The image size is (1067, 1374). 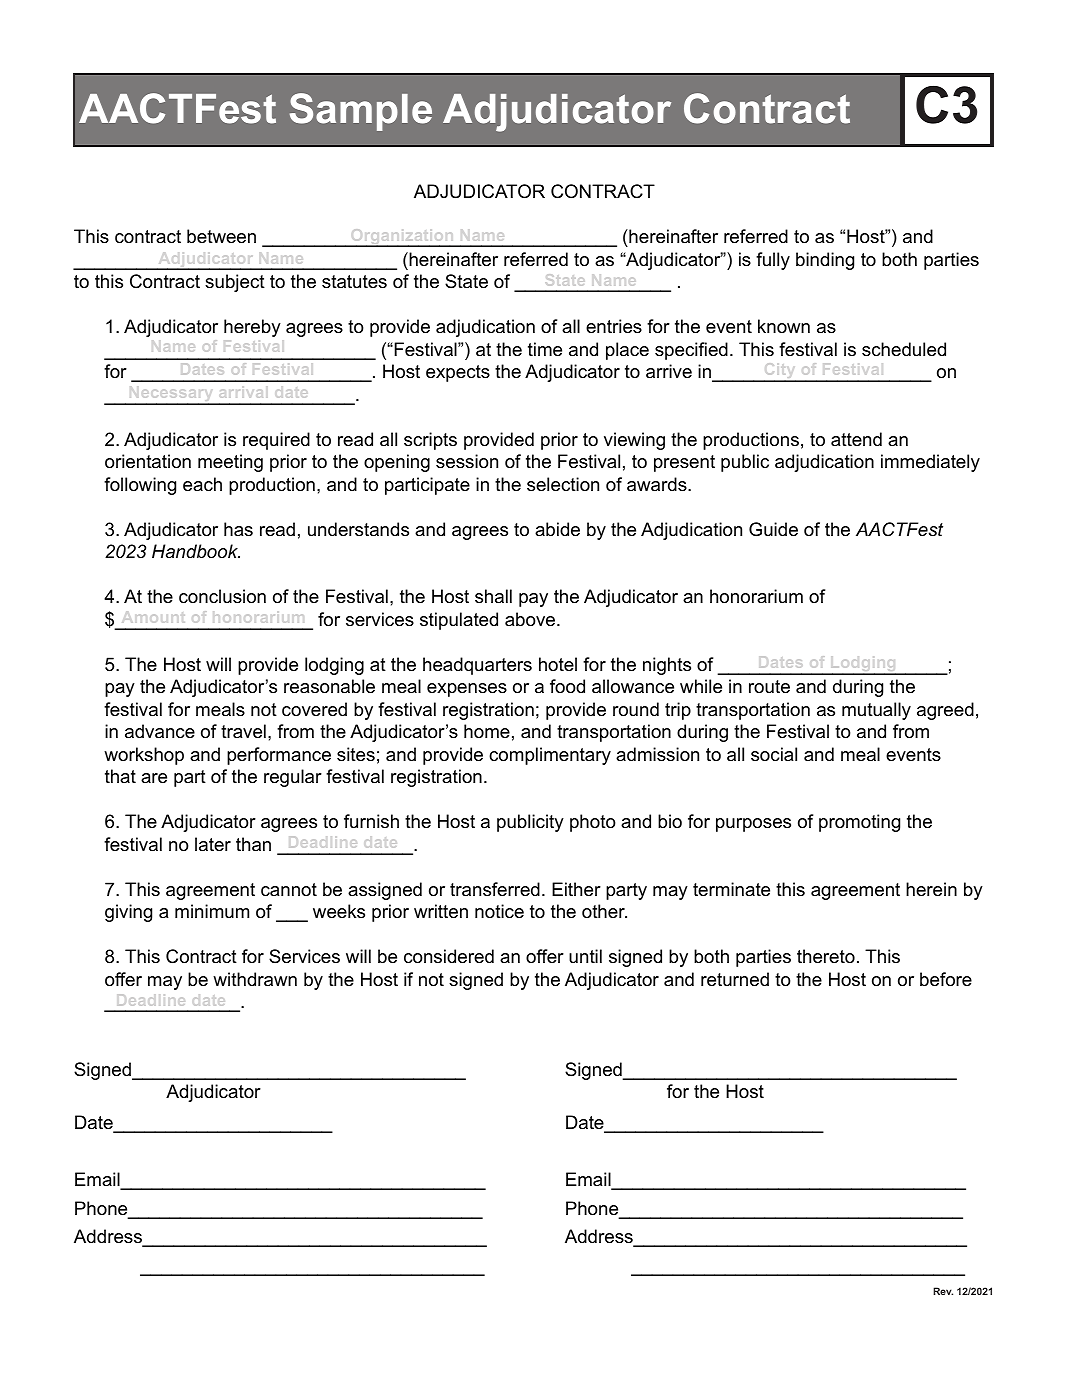 I want to click on transferred, so click(x=495, y=889).
